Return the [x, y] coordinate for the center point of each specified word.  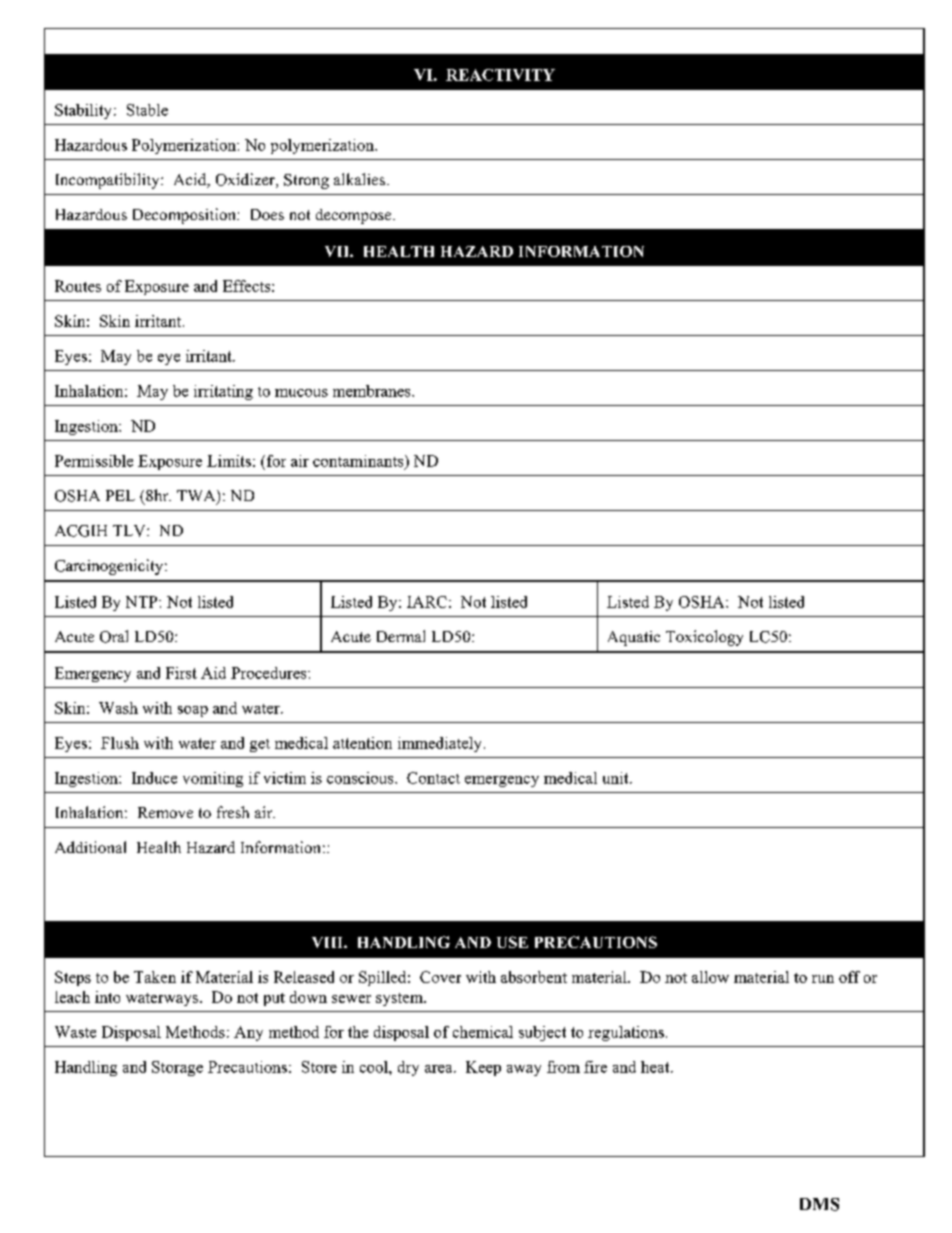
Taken [155, 977]
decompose [355, 216]
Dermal [401, 636]
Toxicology [704, 638]
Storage [177, 1068]
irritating [223, 392]
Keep [483, 1068]
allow [710, 977]
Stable [147, 110]
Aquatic [634, 638]
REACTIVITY [500, 75]
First [181, 673]
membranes [373, 391]
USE [512, 942]
